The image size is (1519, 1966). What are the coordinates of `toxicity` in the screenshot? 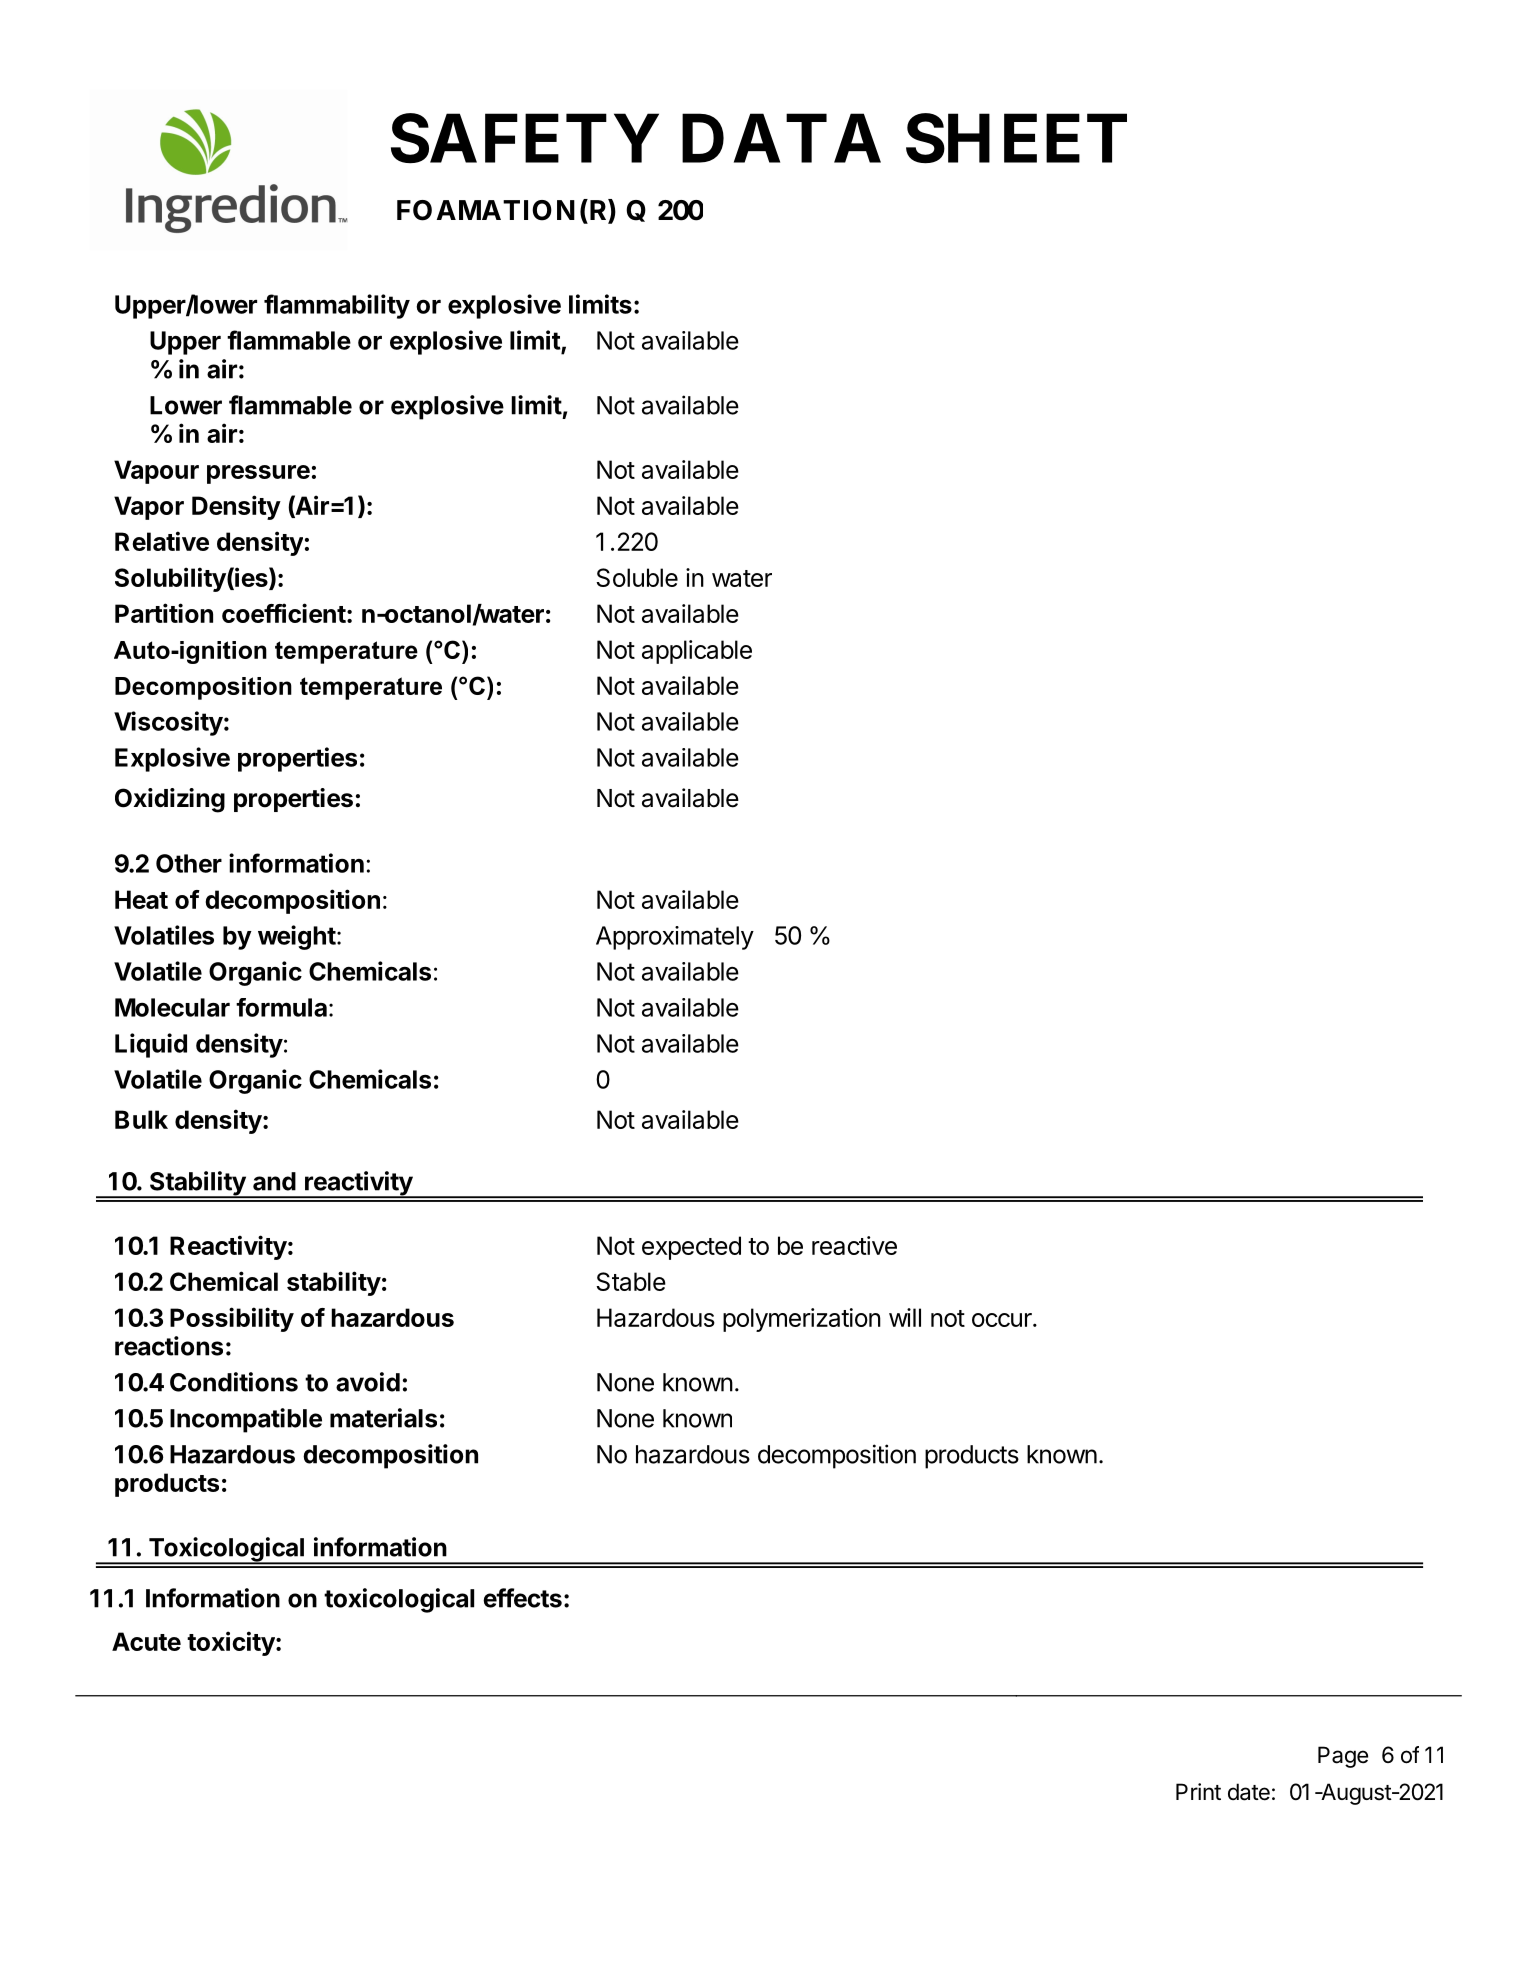 It's located at (231, 1643).
